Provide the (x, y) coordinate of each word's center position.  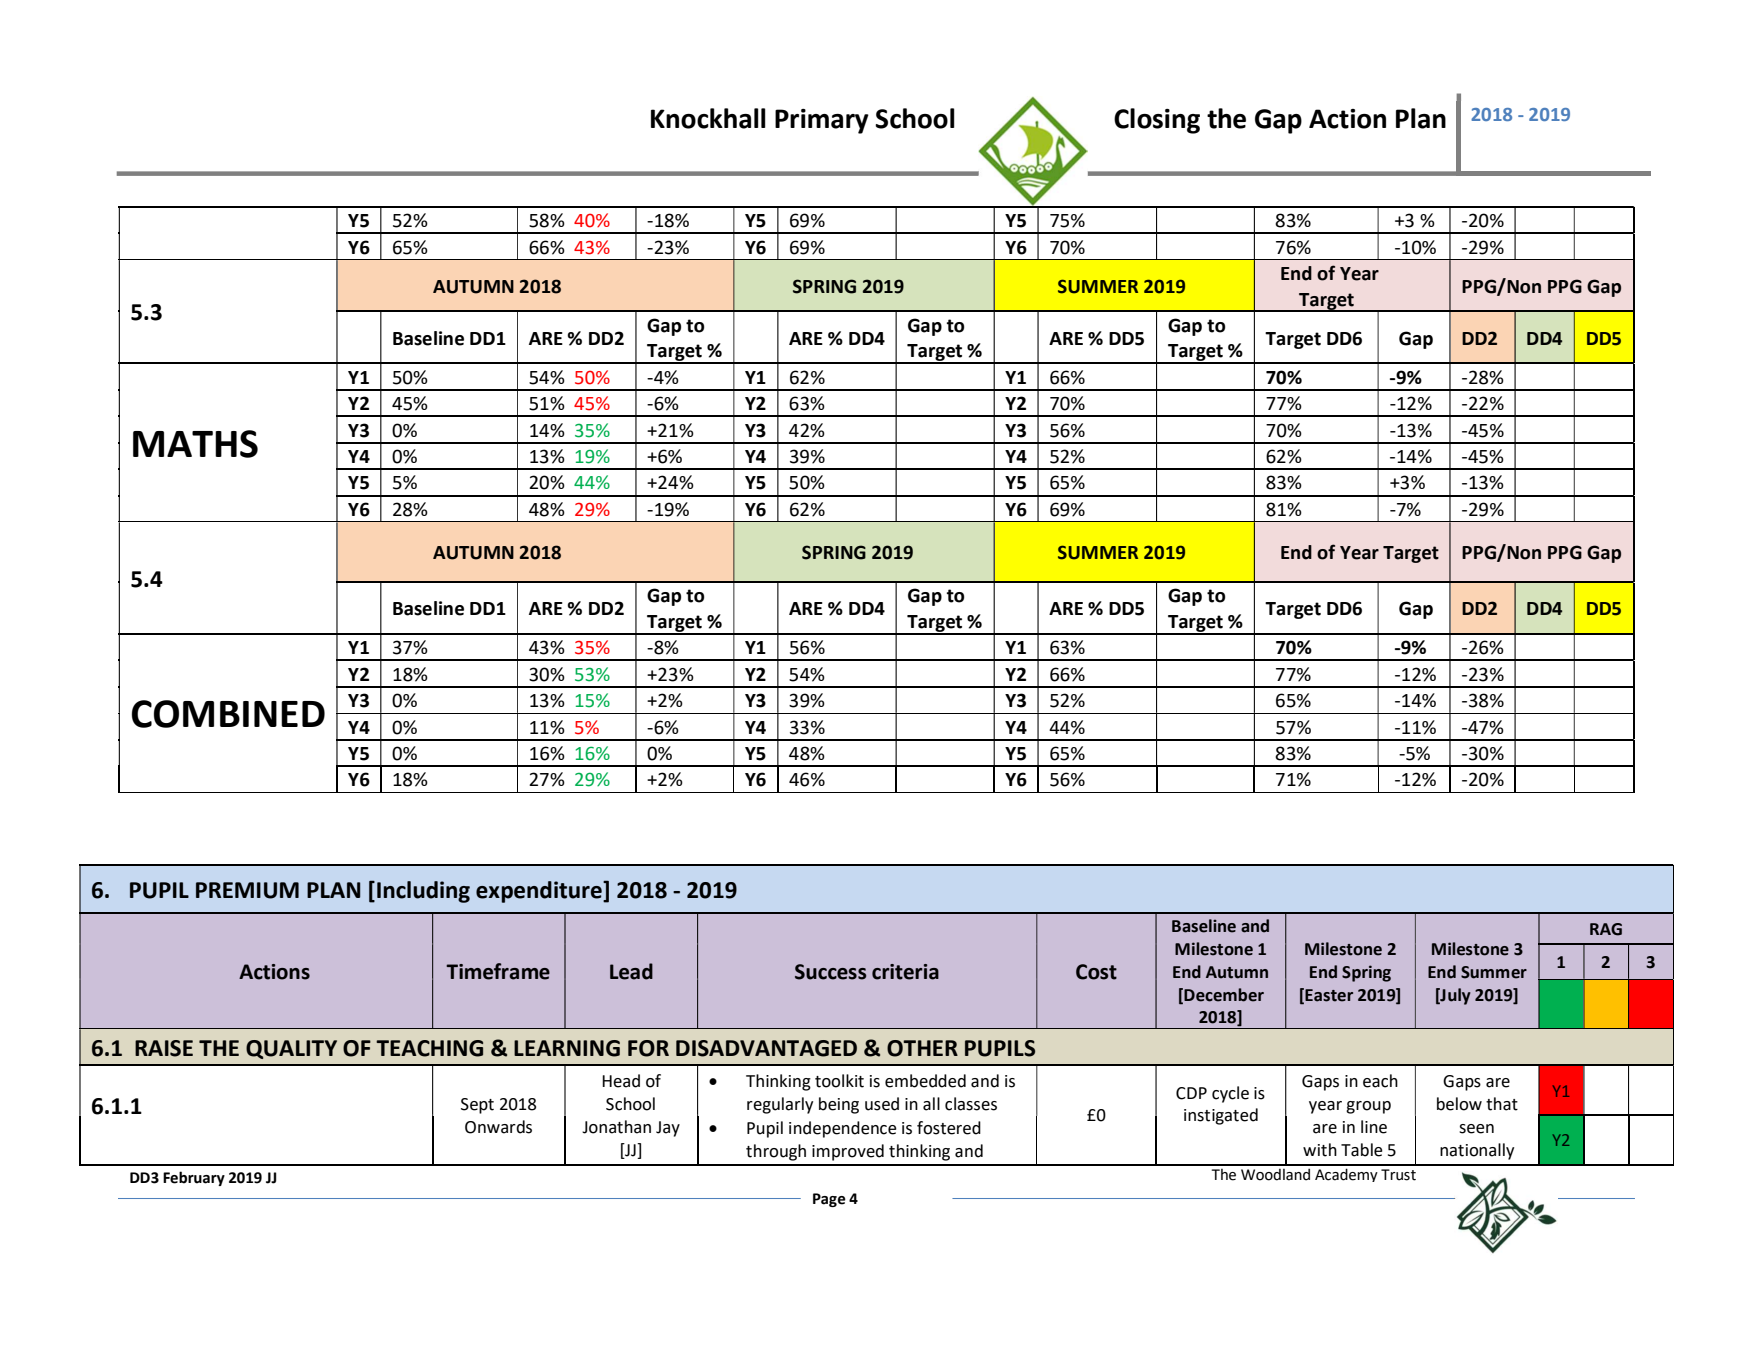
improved (848, 1152)
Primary (822, 121)
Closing (1157, 121)
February (194, 1178)
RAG (1606, 929)
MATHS (195, 444)
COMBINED (228, 714)
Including (423, 892)
